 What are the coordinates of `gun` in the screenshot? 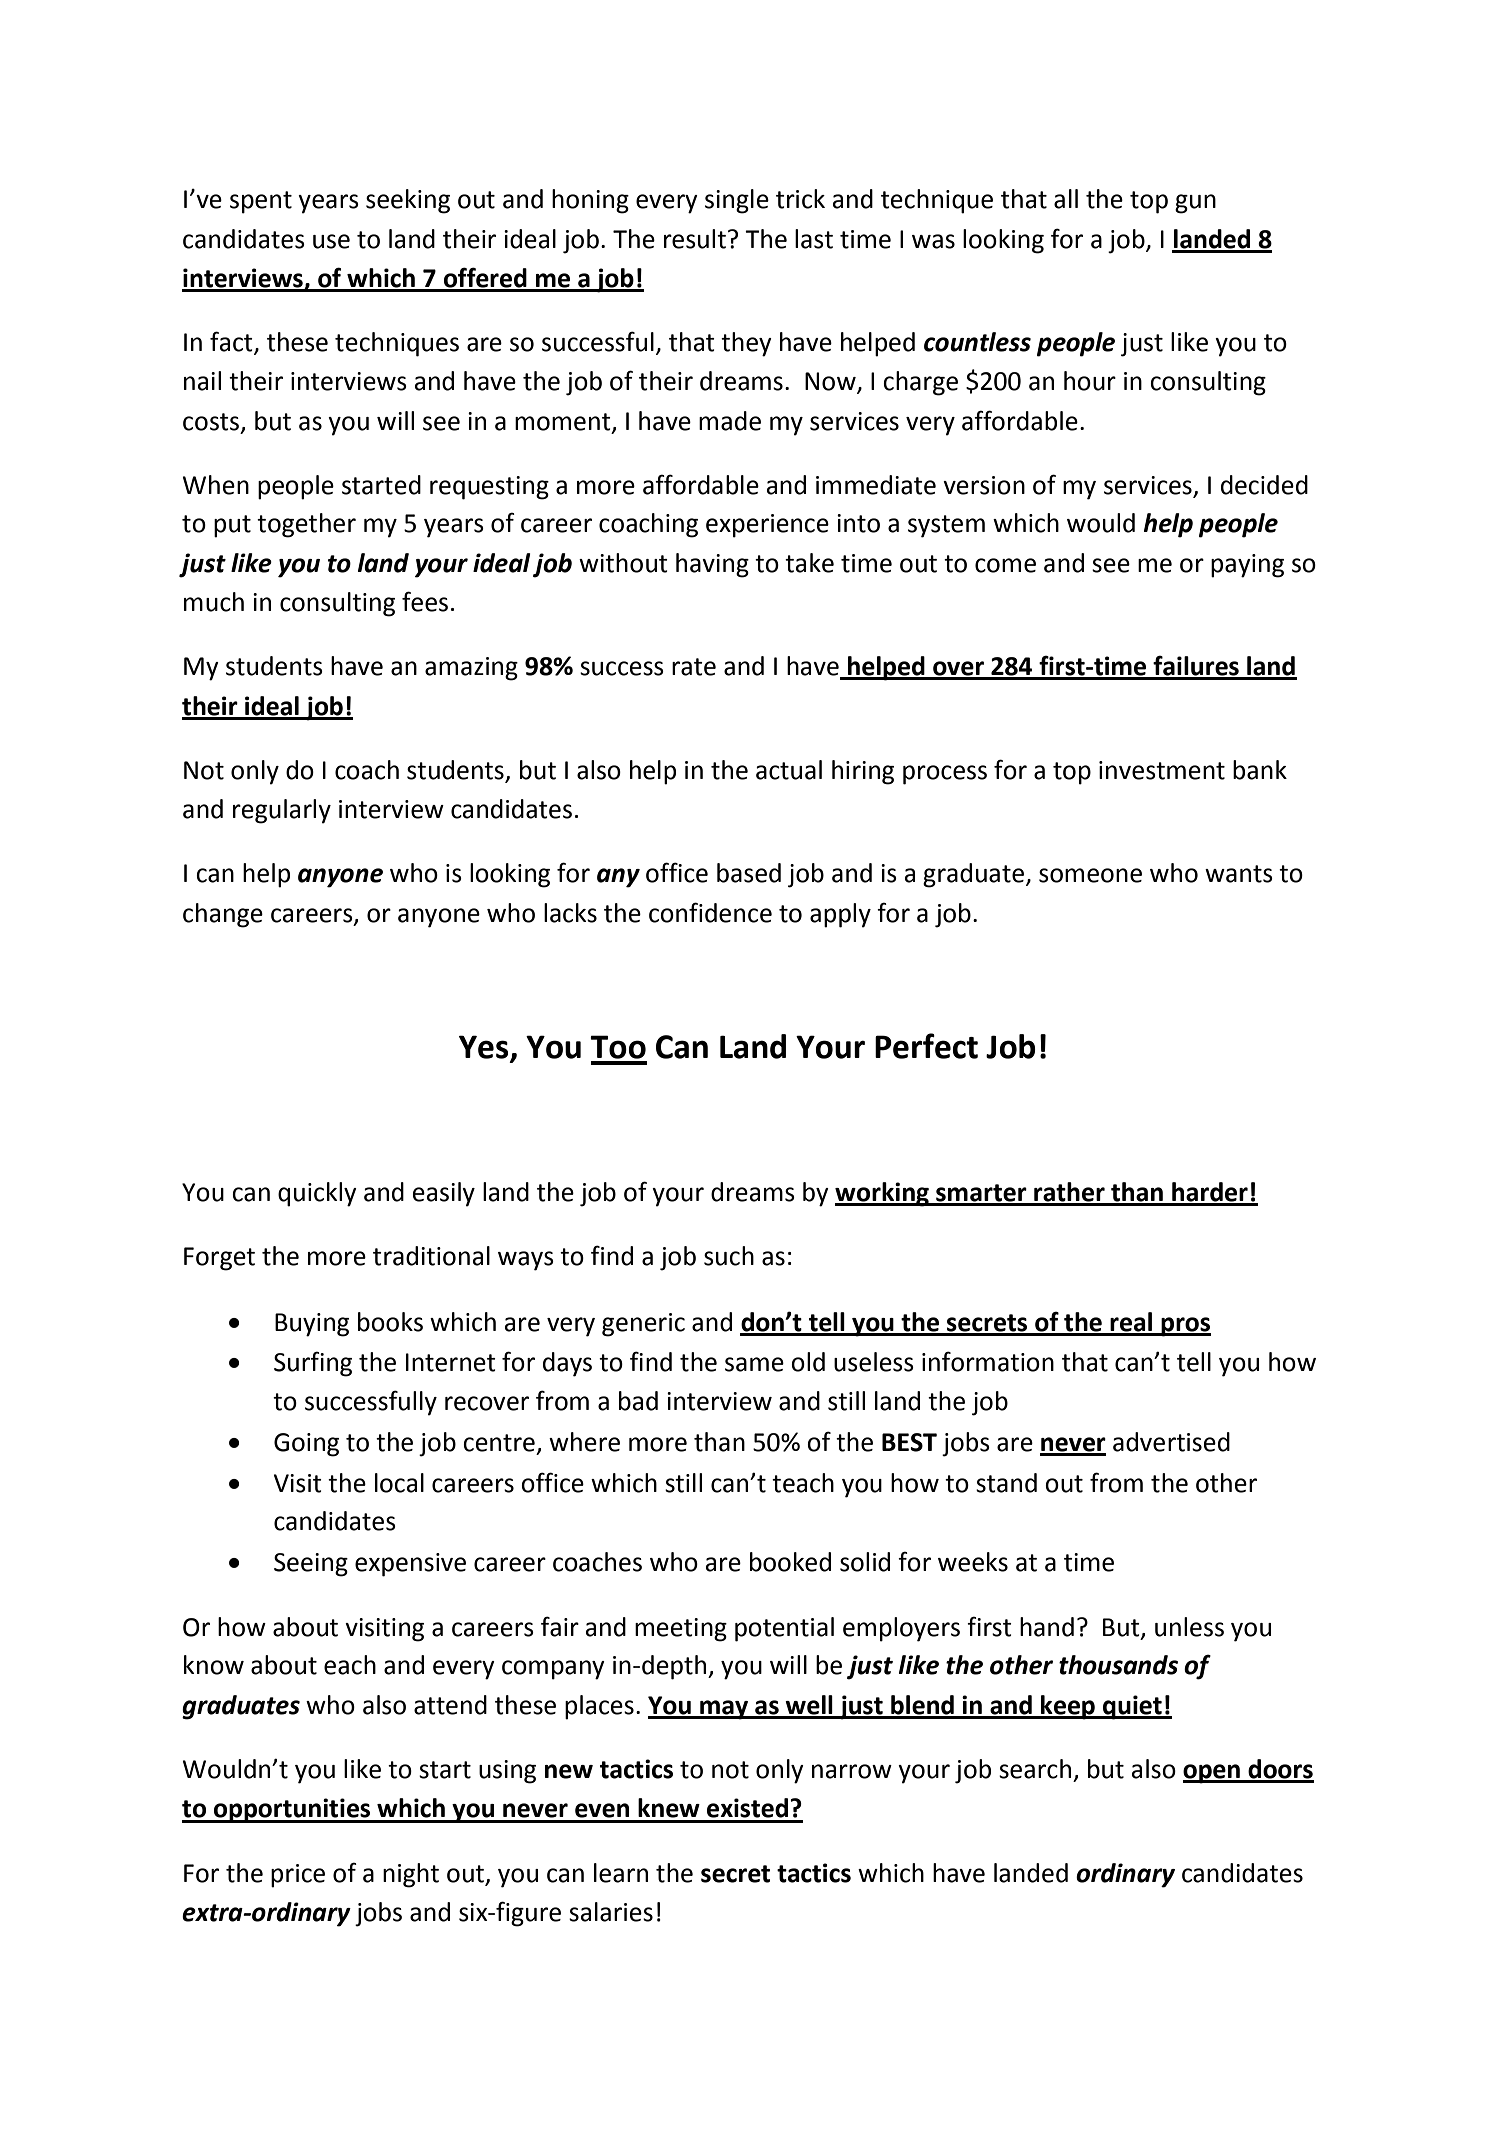 It's located at (1195, 204).
